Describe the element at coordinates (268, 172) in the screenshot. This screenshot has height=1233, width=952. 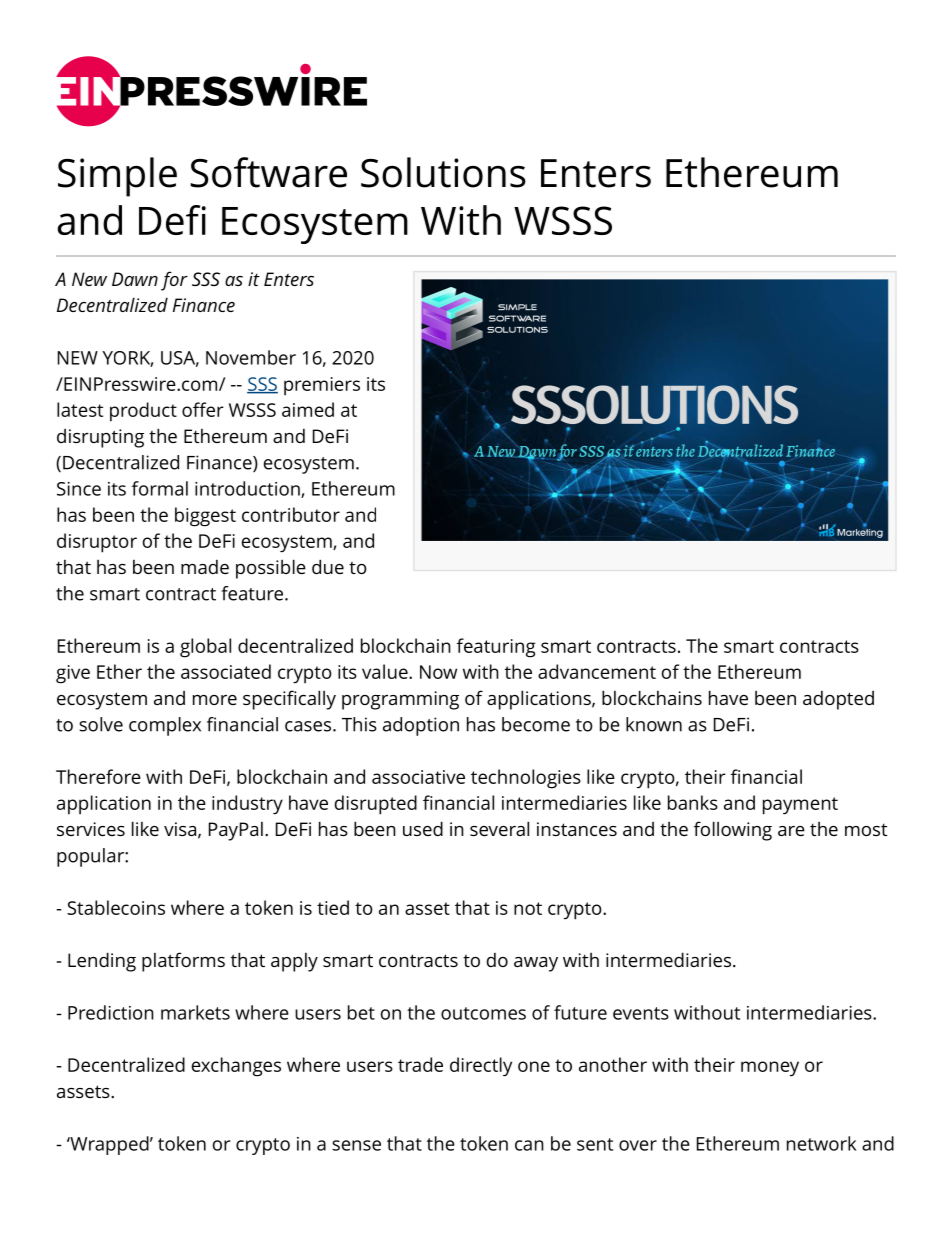
I see `Software` at that location.
